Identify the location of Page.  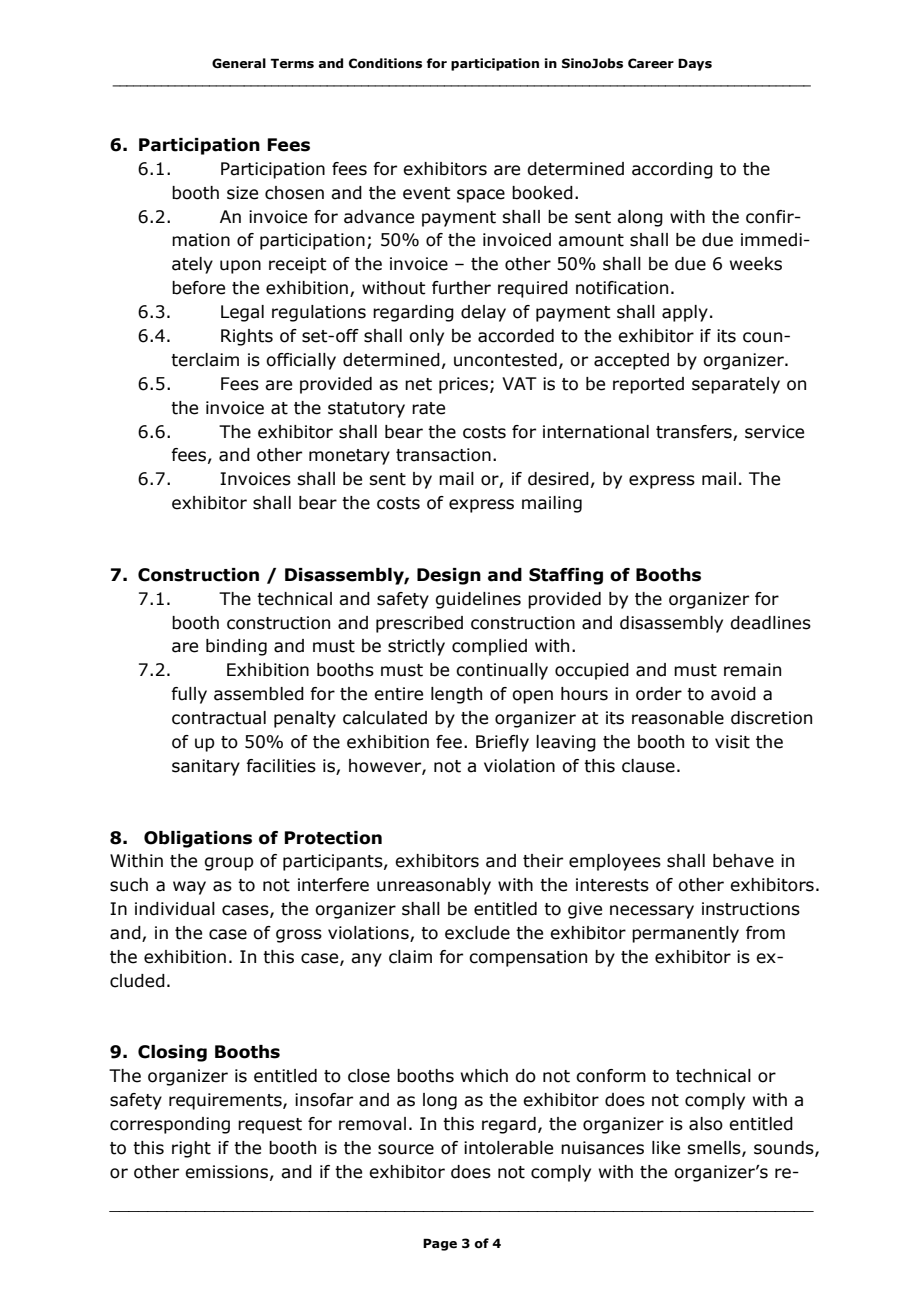
(440, 1244).
